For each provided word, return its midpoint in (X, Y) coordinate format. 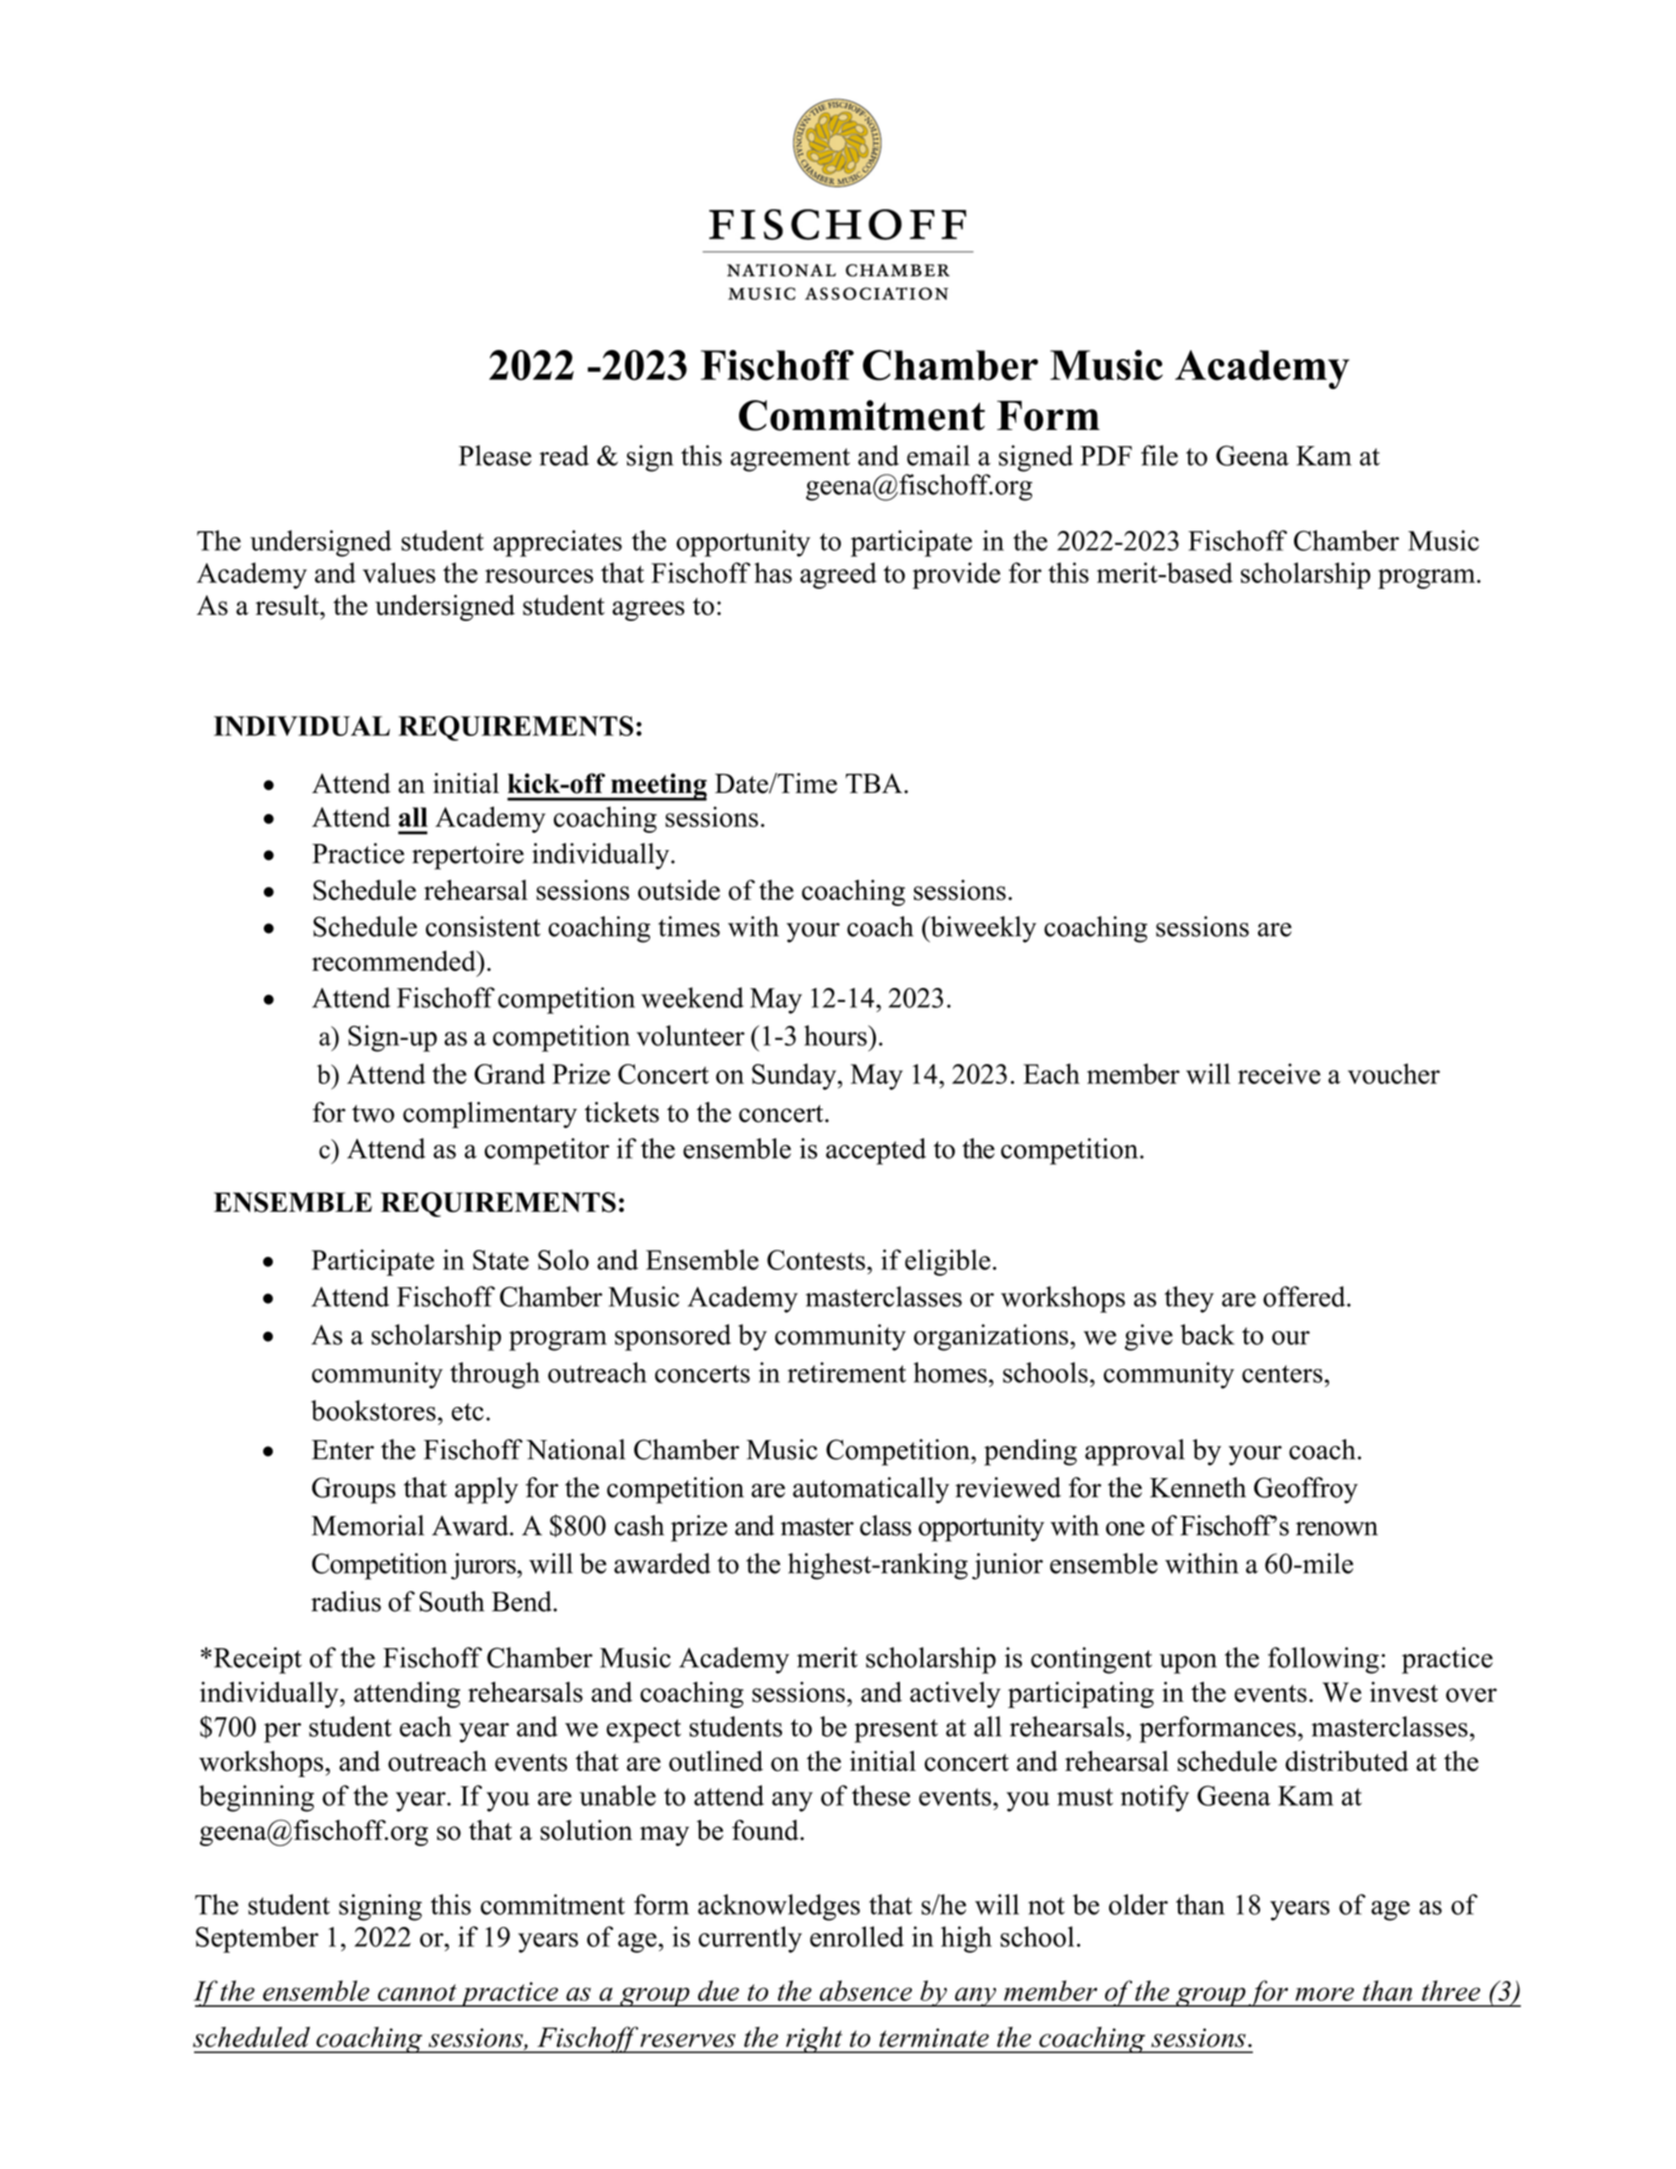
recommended (395, 960)
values (399, 572)
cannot (417, 1992)
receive (1279, 1073)
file (1159, 455)
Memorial (368, 1525)
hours (836, 1035)
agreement (790, 460)
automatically (871, 1490)
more (1324, 1994)
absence (866, 1990)
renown (1337, 1529)
